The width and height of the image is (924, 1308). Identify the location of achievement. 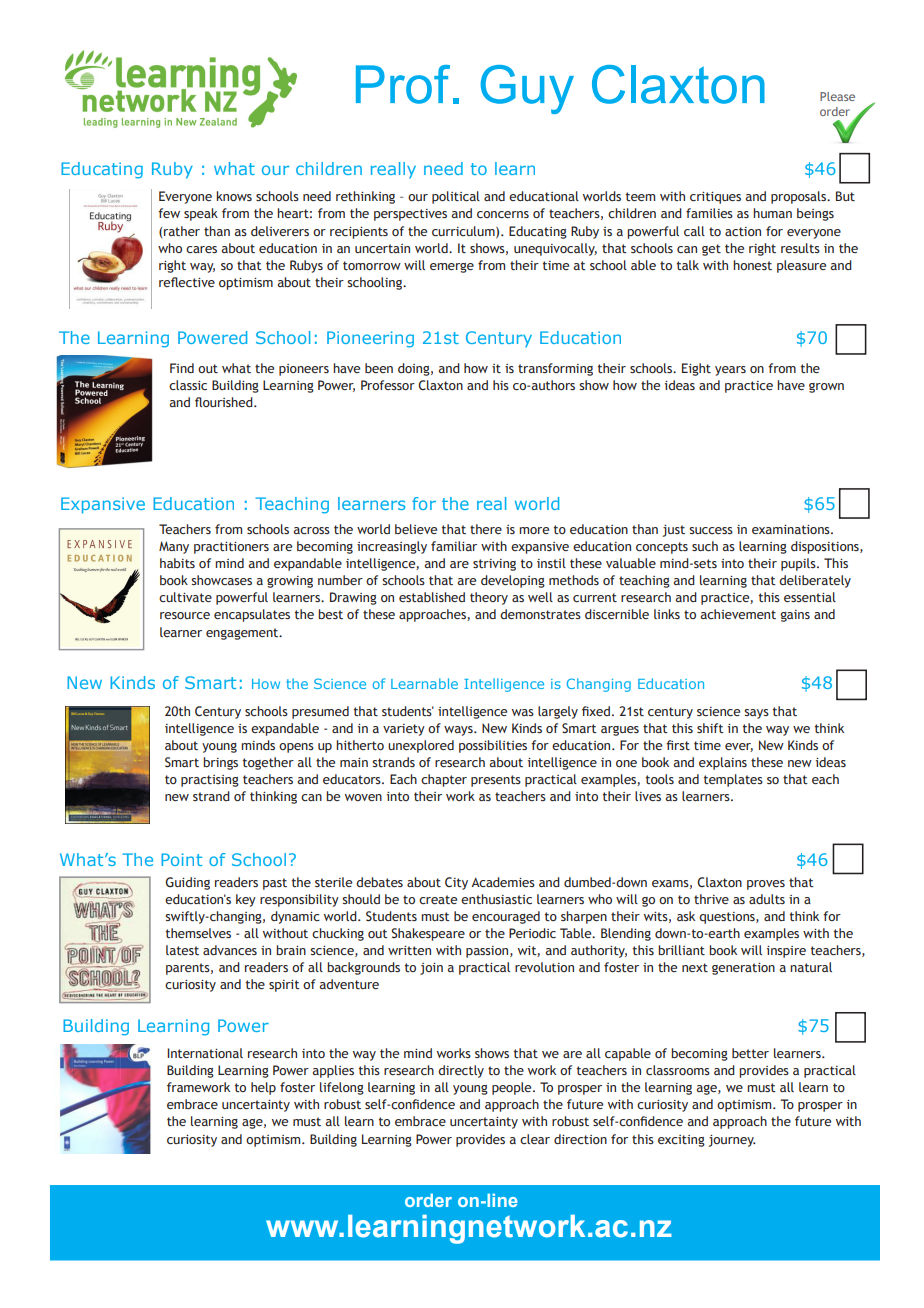
(738, 614).
